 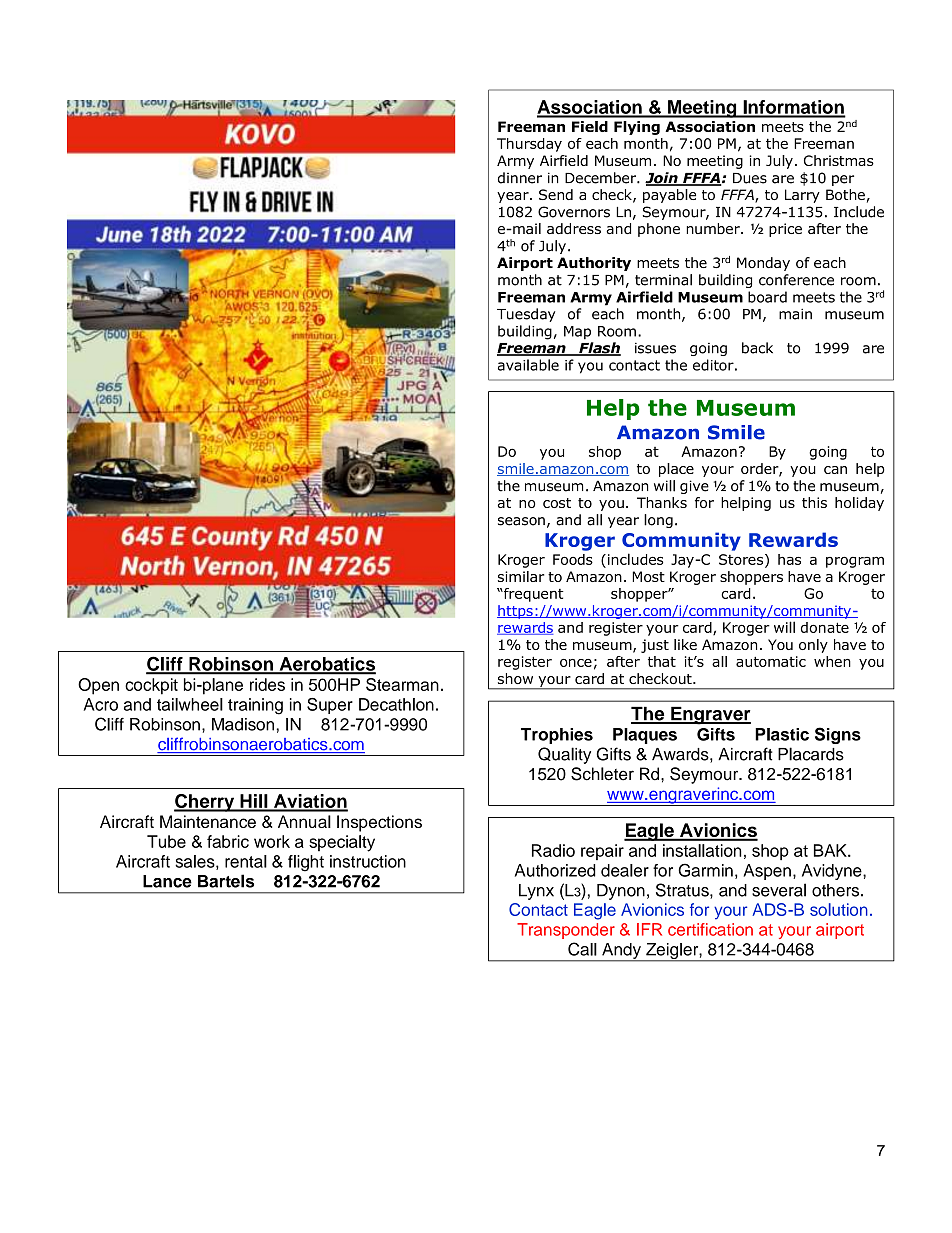 What do you see at coordinates (750, 178) in the screenshot?
I see `Dues` at bounding box center [750, 178].
